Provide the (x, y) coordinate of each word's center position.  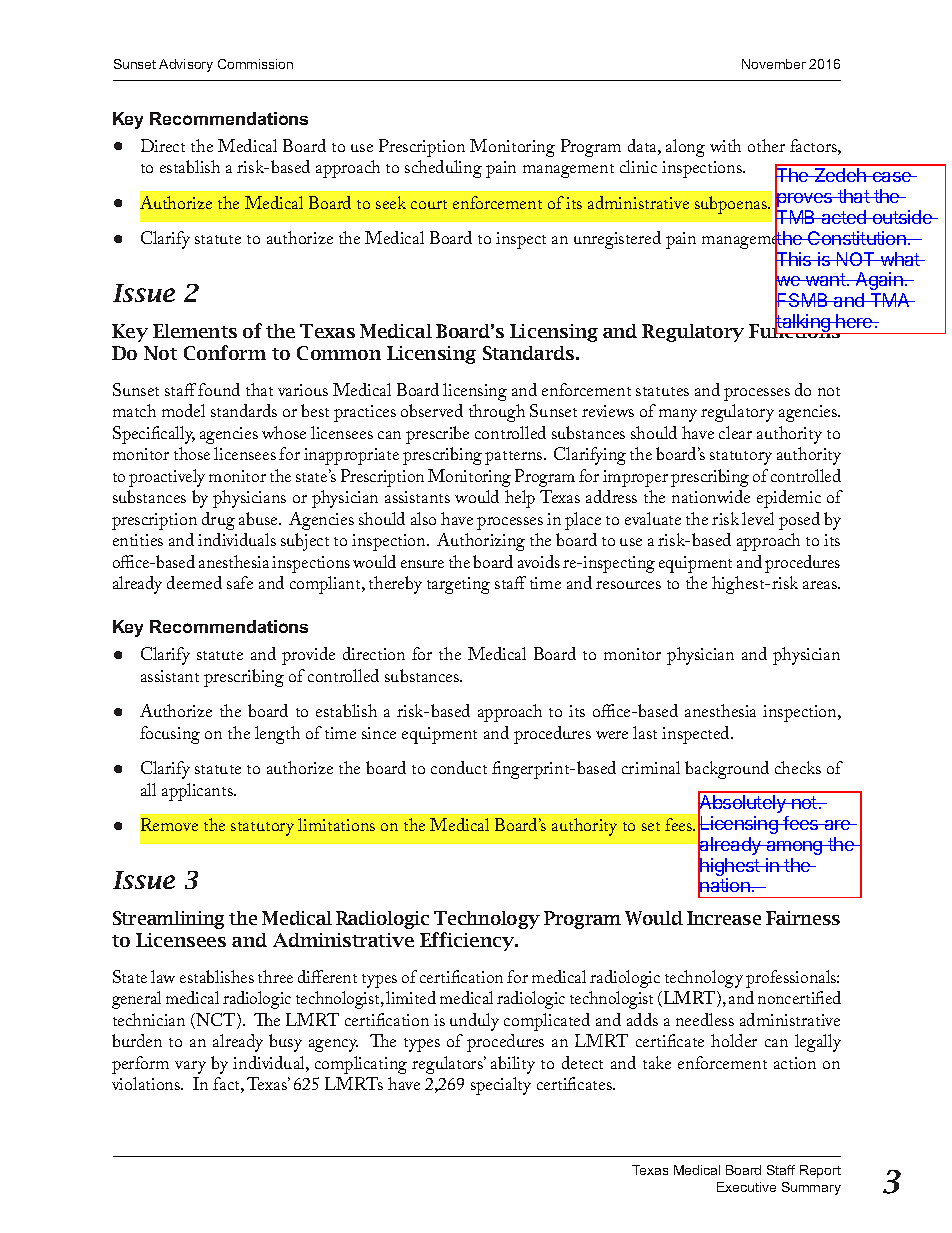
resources (628, 585)
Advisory (186, 65)
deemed (194, 582)
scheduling (443, 169)
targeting (458, 585)
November (774, 64)
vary (190, 1067)
